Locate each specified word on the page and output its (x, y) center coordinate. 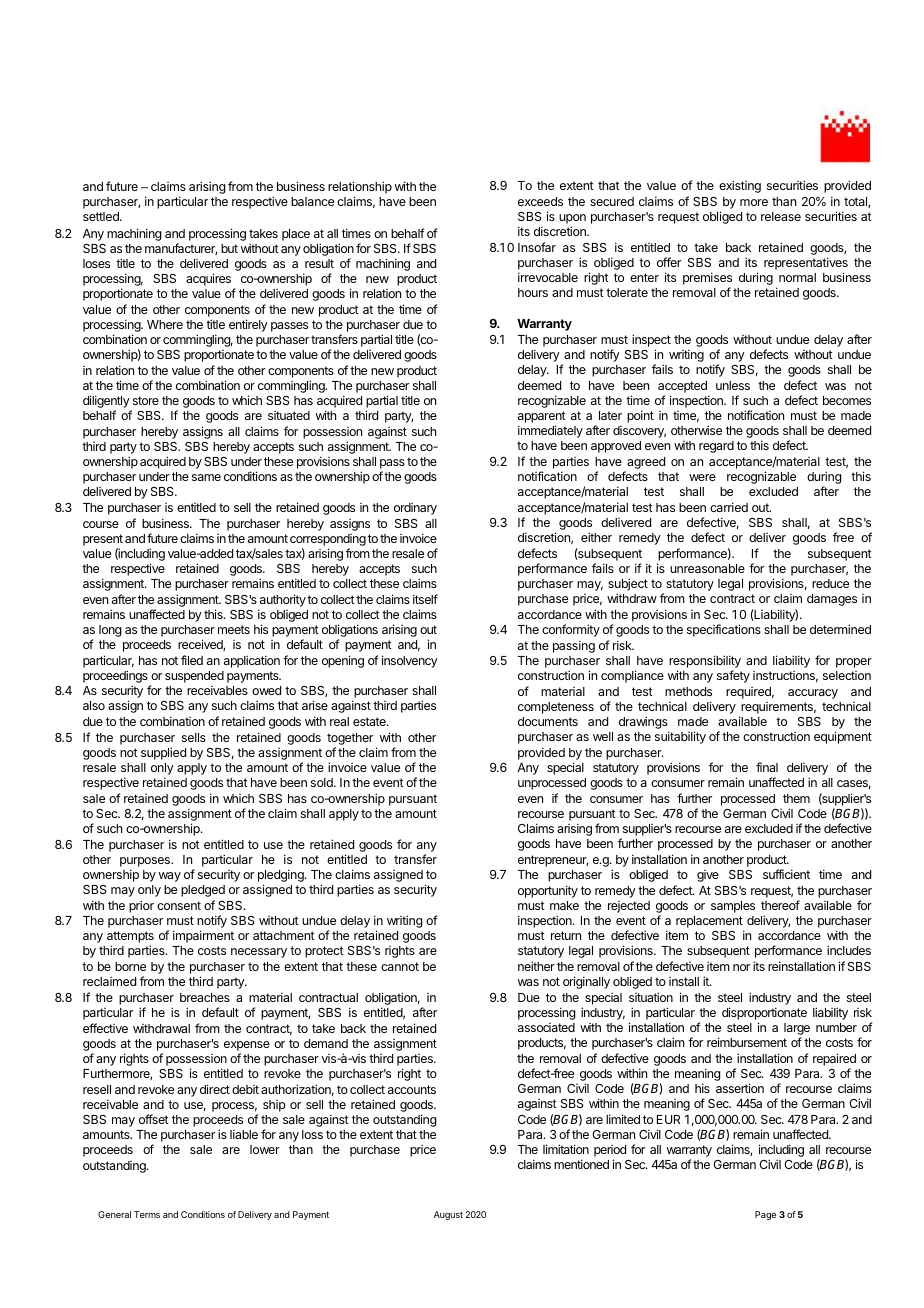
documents (548, 721)
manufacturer (181, 249)
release (781, 216)
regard (716, 447)
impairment (203, 936)
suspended (194, 677)
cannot (400, 966)
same (206, 477)
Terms (147, 1214)
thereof (780, 905)
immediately (550, 431)
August (448, 1215)
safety (733, 676)
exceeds (540, 201)
